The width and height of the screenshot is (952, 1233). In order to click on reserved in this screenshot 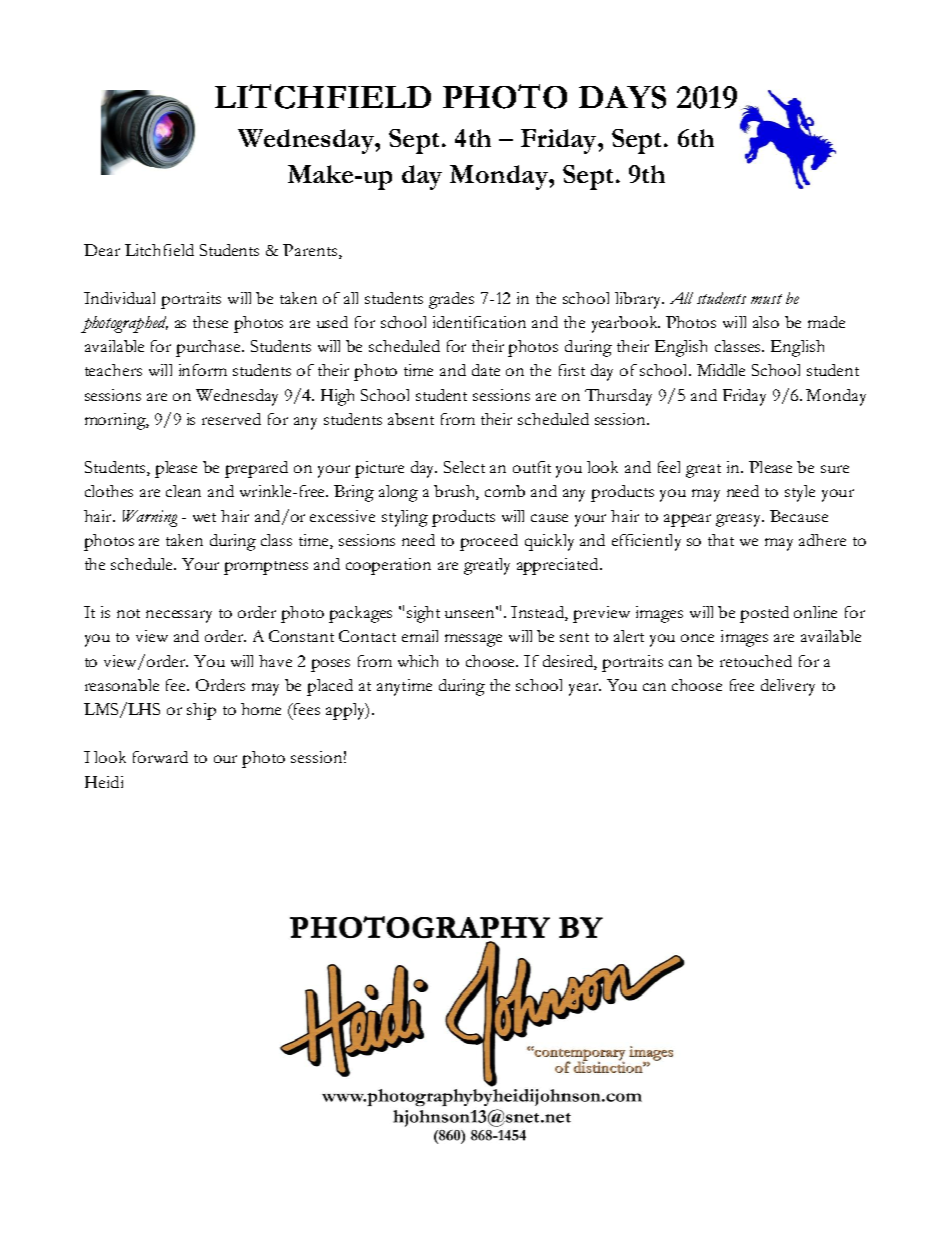, I will do `click(231, 419)`.
